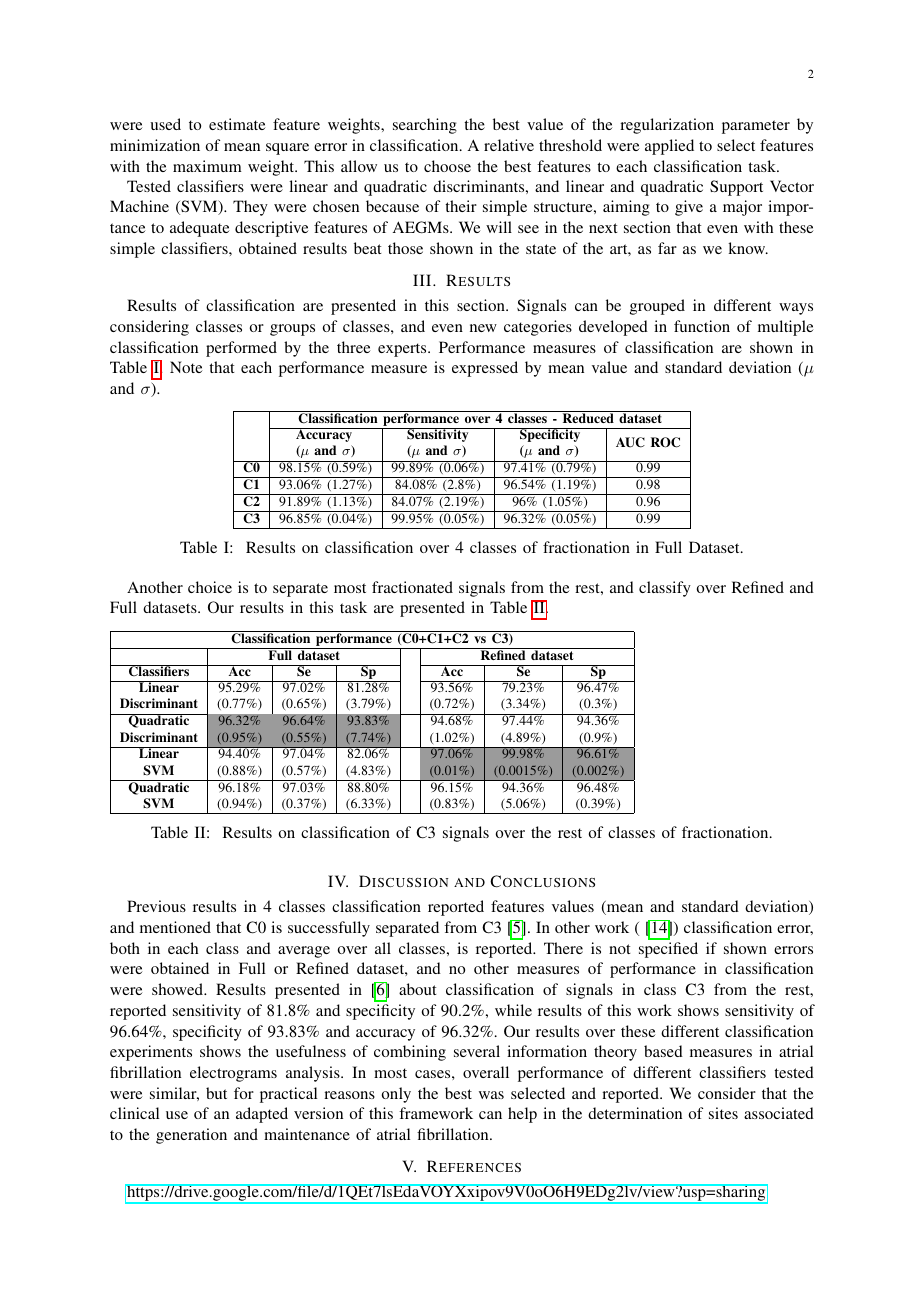 This screenshot has width=924, height=1308. Describe the element at coordinates (447, 166) in the screenshot. I see `choose` at that location.
